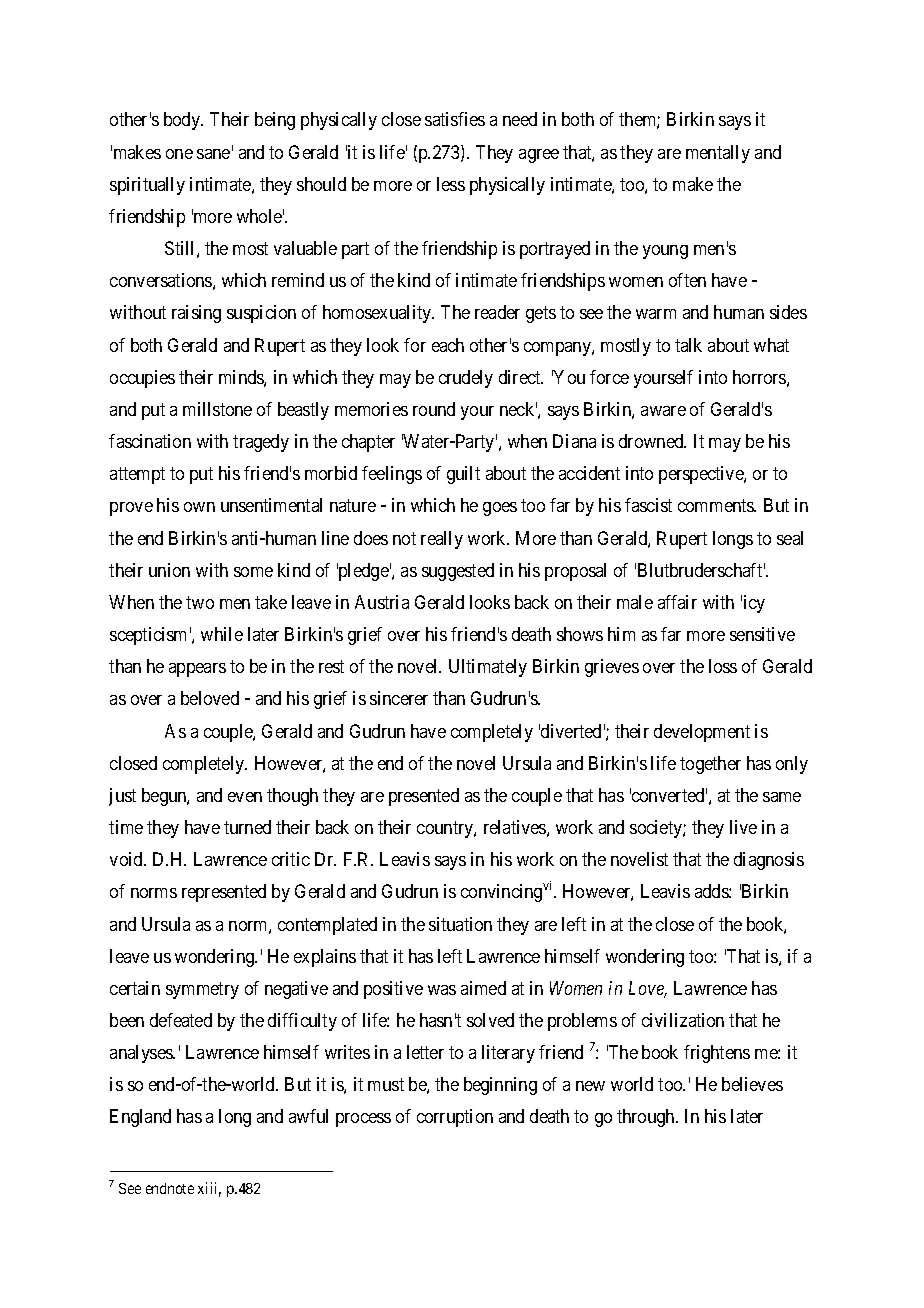 The image size is (924, 1308). Describe the element at coordinates (209, 1189) in the document. I see `xiii` at that location.
